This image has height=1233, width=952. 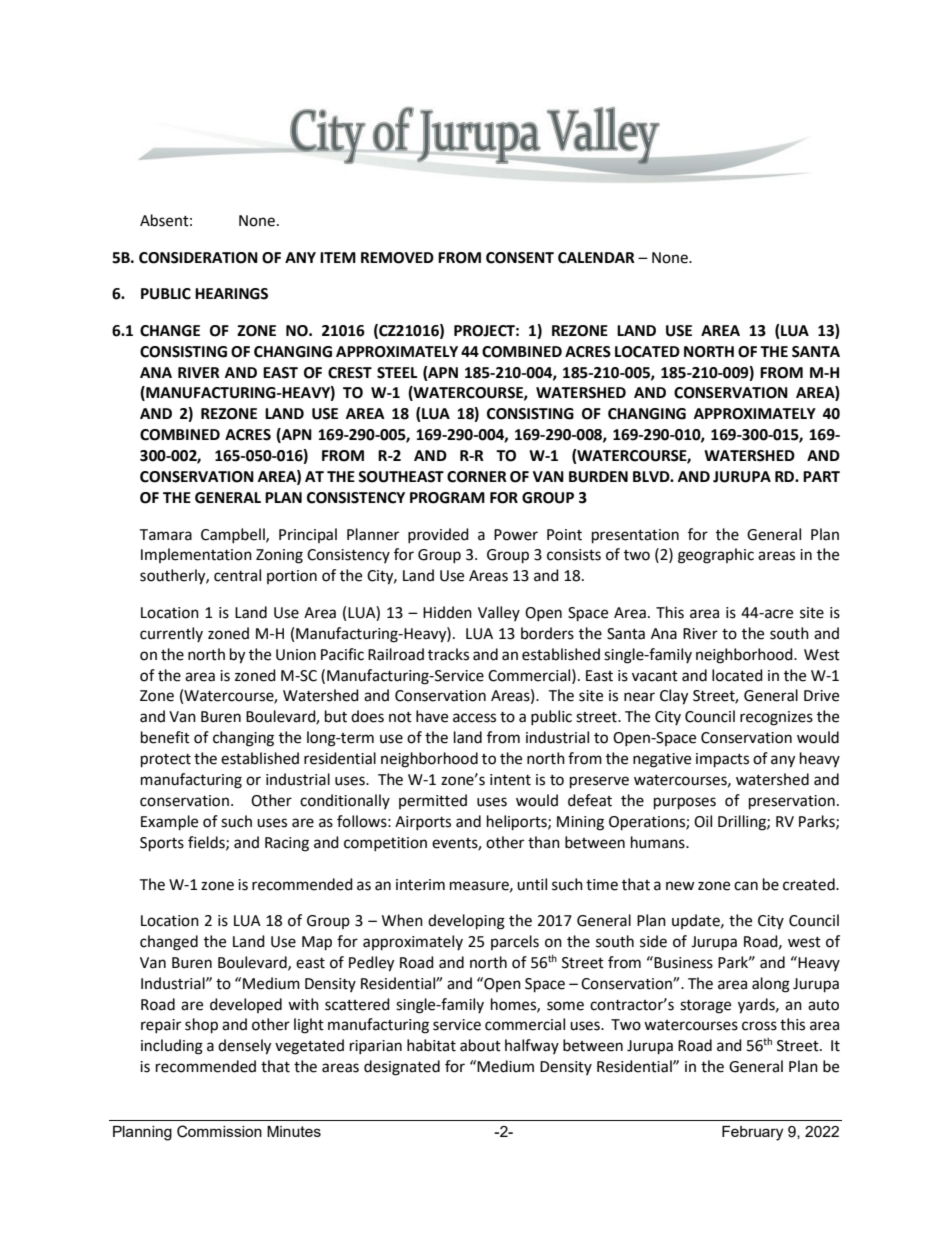 I want to click on Union, so click(x=296, y=655).
